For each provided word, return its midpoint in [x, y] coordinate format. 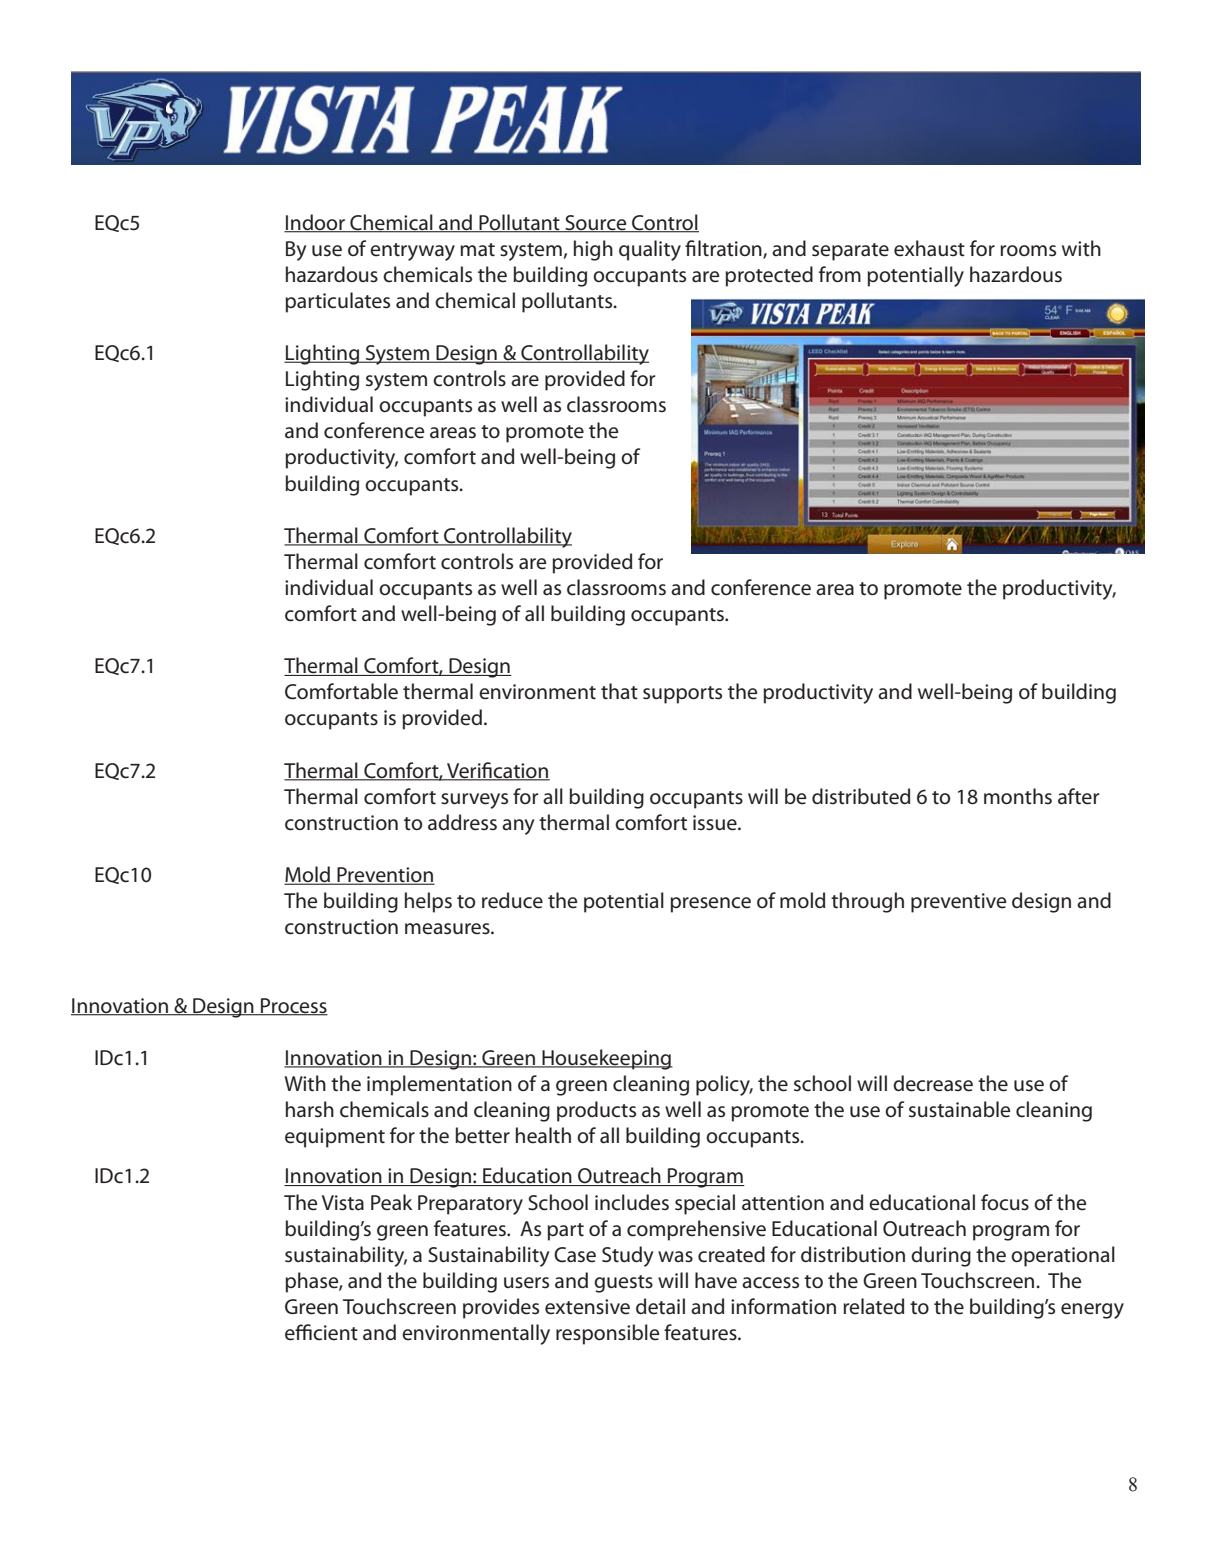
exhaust [929, 248]
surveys [474, 801]
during [941, 1256]
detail [660, 1306]
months [1018, 796]
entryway [412, 252]
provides [501, 1308]
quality [650, 250]
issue [716, 823]
